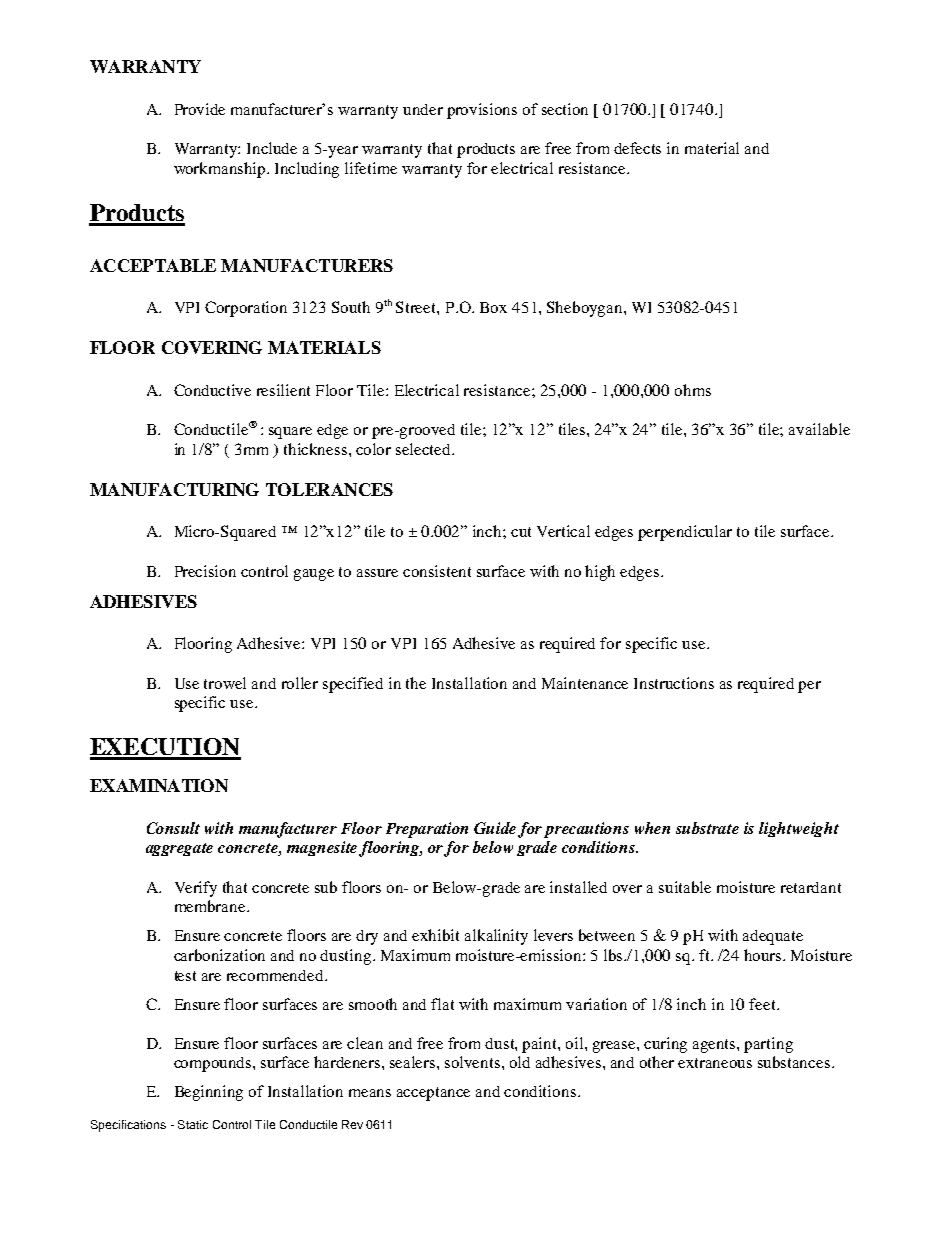 The width and height of the page is (952, 1233). I want to click on Include, so click(272, 148).
